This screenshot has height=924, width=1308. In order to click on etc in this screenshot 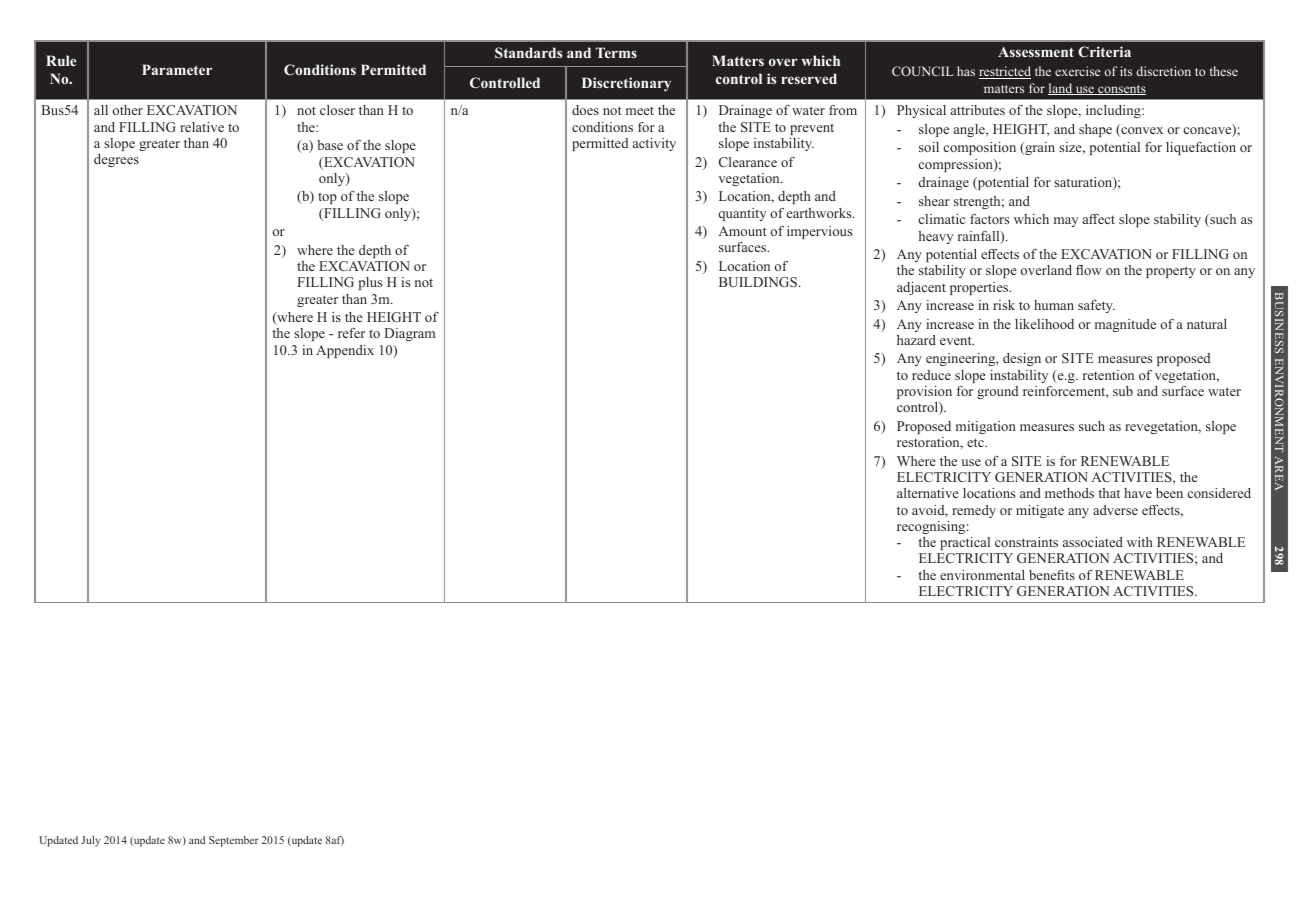, I will do `click(976, 442)`.
